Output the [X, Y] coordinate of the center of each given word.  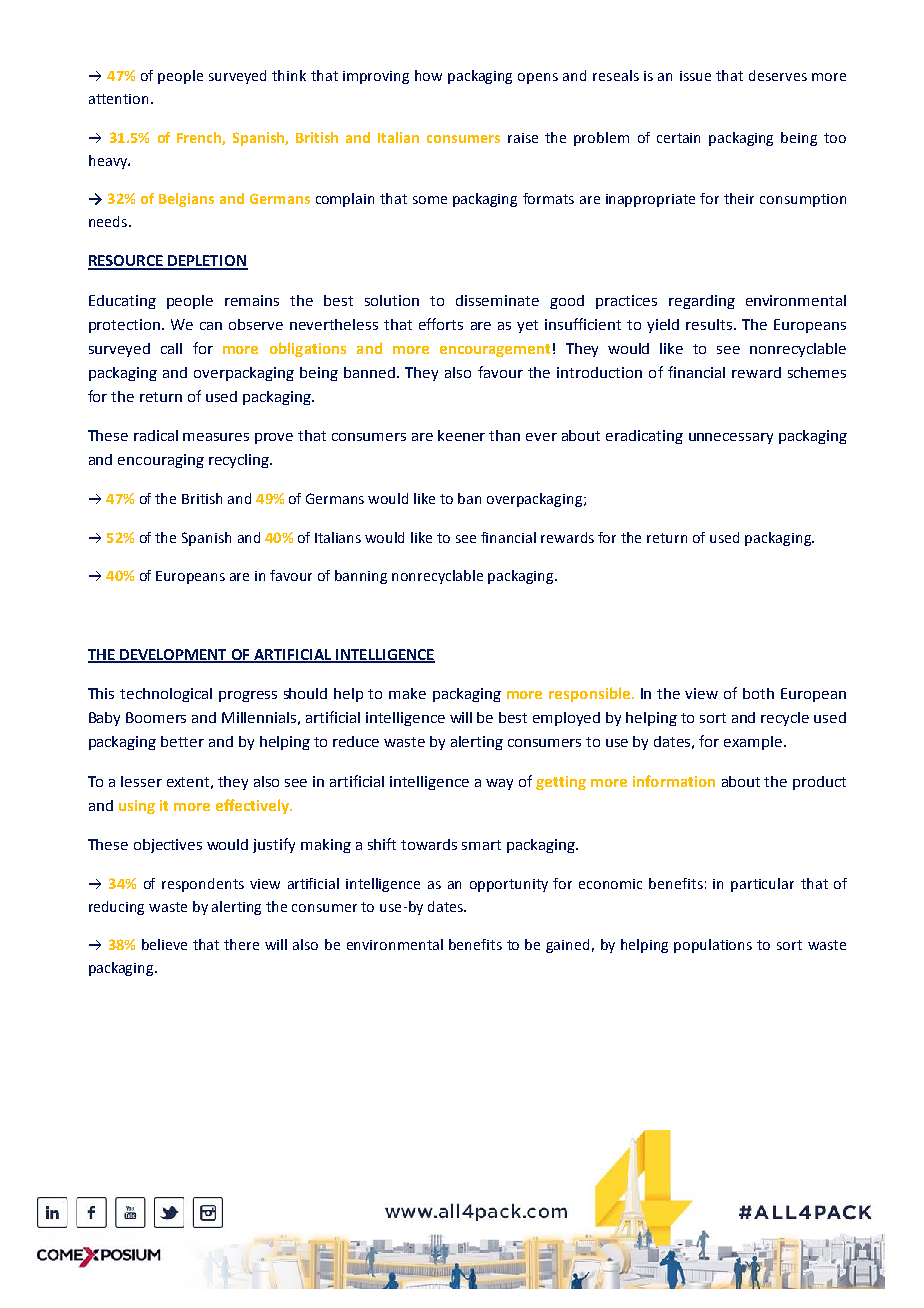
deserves [778, 75]
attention [118, 99]
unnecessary [731, 438]
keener [461, 435]
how [428, 75]
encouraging [161, 461]
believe [164, 944]
